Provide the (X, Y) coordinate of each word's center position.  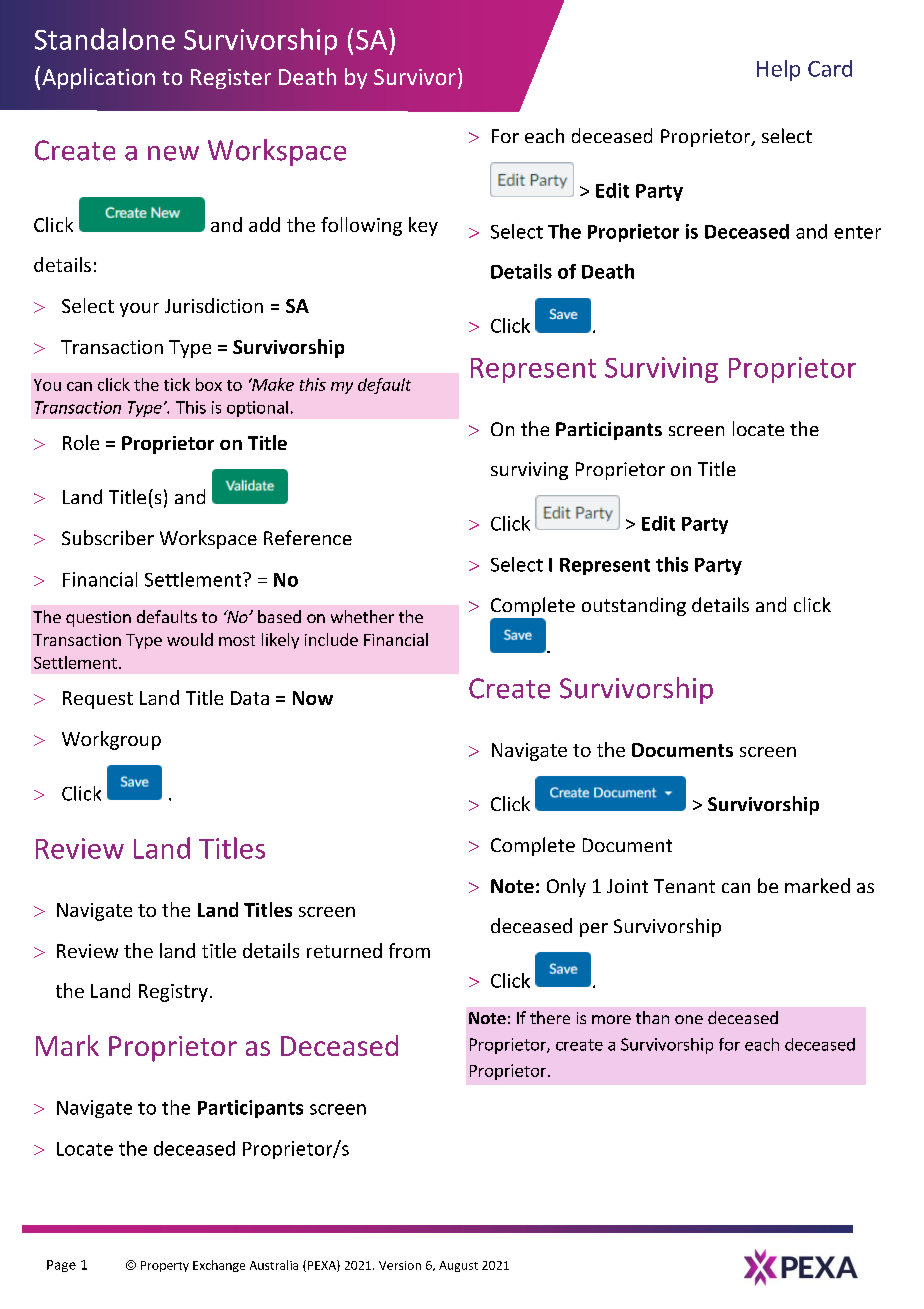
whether (362, 616)
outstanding (634, 606)
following (361, 226)
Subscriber (108, 537)
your (139, 310)
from (409, 950)
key (423, 226)
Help (778, 70)
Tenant (684, 886)
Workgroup (111, 740)
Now (313, 698)
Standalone (105, 39)
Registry (173, 993)
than (652, 1017)
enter (857, 232)
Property (165, 1266)
